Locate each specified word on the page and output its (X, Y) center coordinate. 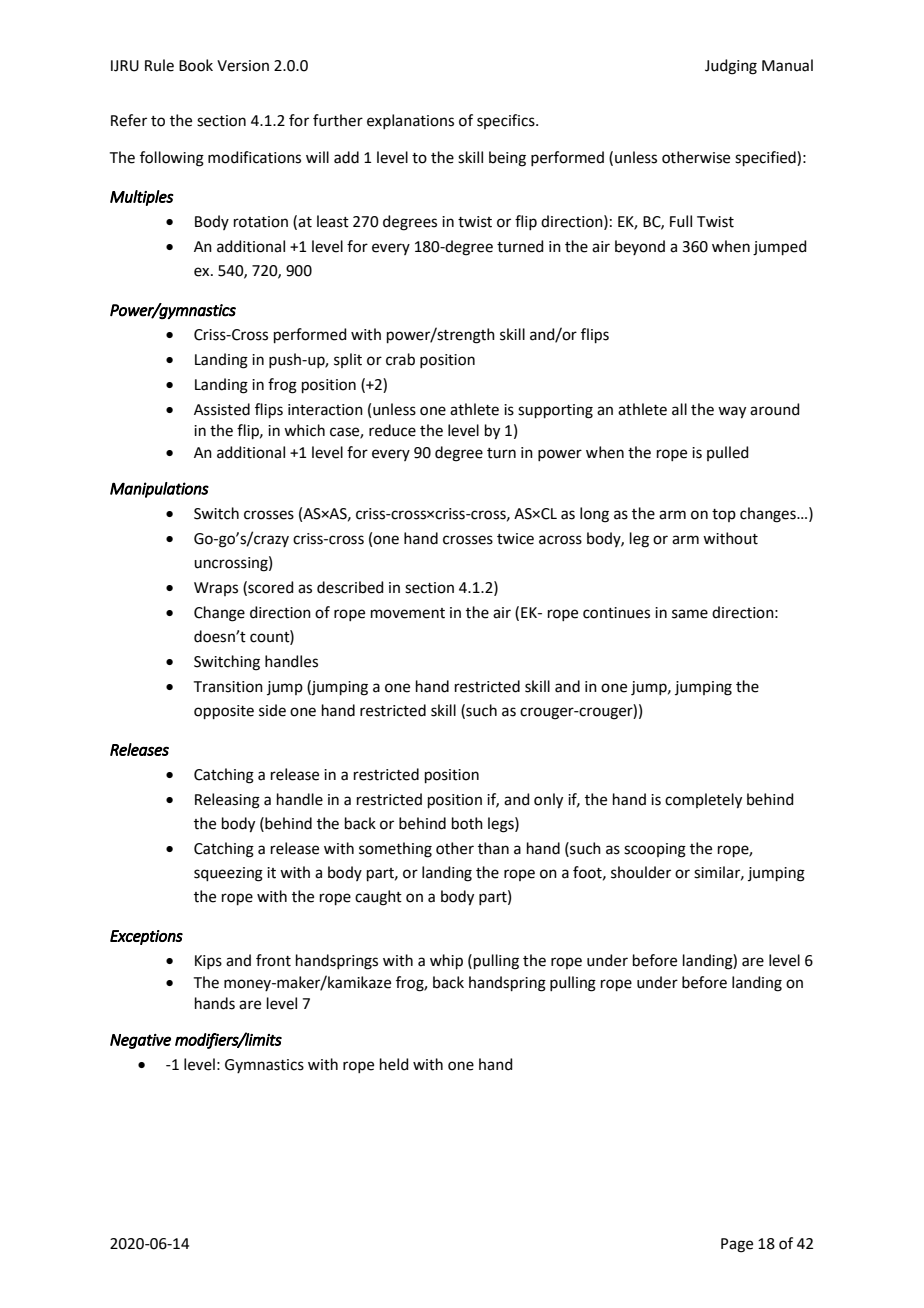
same (690, 614)
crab (400, 359)
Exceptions (146, 937)
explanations (410, 121)
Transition (228, 687)
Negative (140, 1041)
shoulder (641, 872)
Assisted (222, 409)
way (732, 412)
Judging (731, 67)
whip (446, 961)
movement (408, 613)
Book (196, 65)
